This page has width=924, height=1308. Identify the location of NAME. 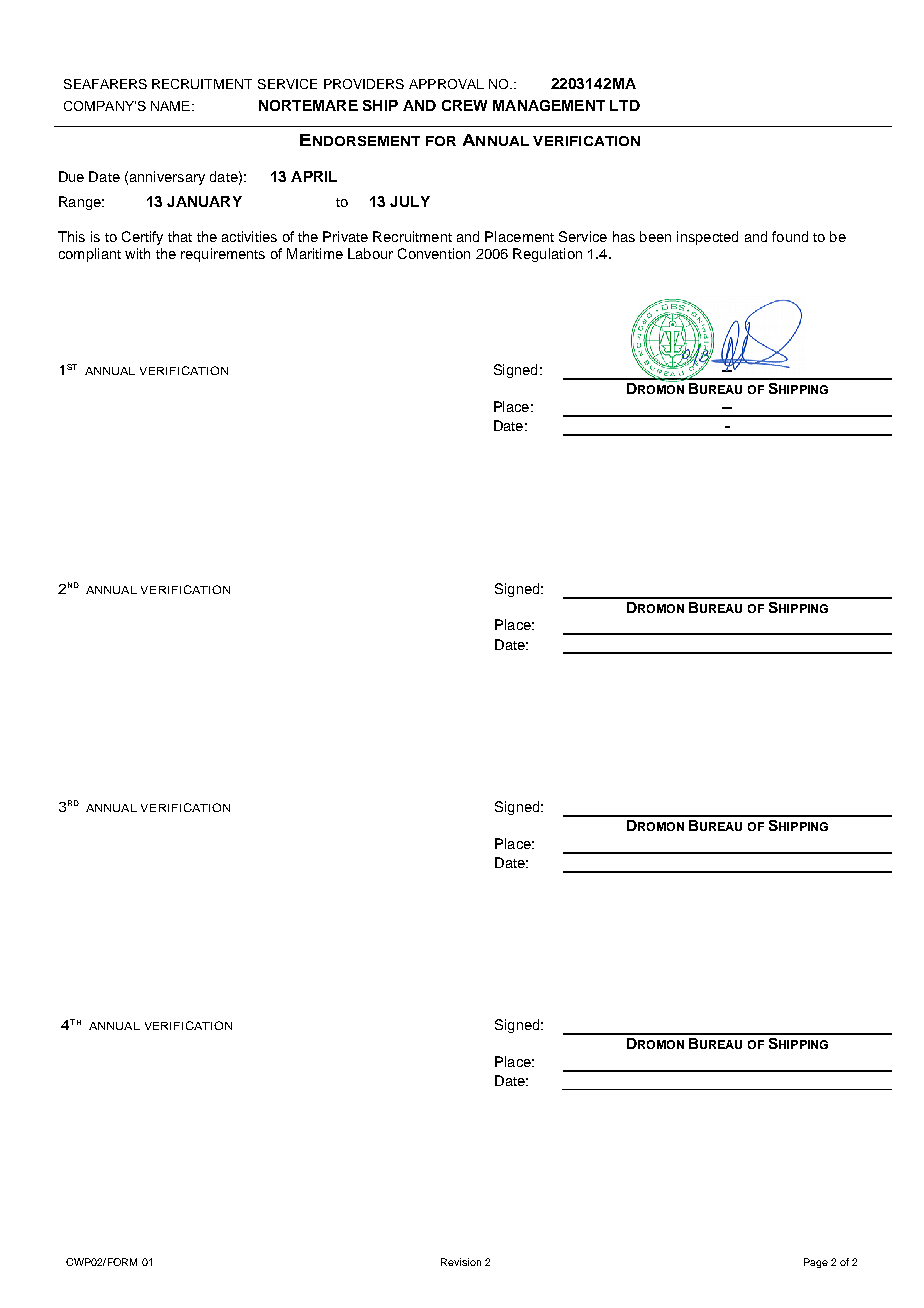
(170, 106).
